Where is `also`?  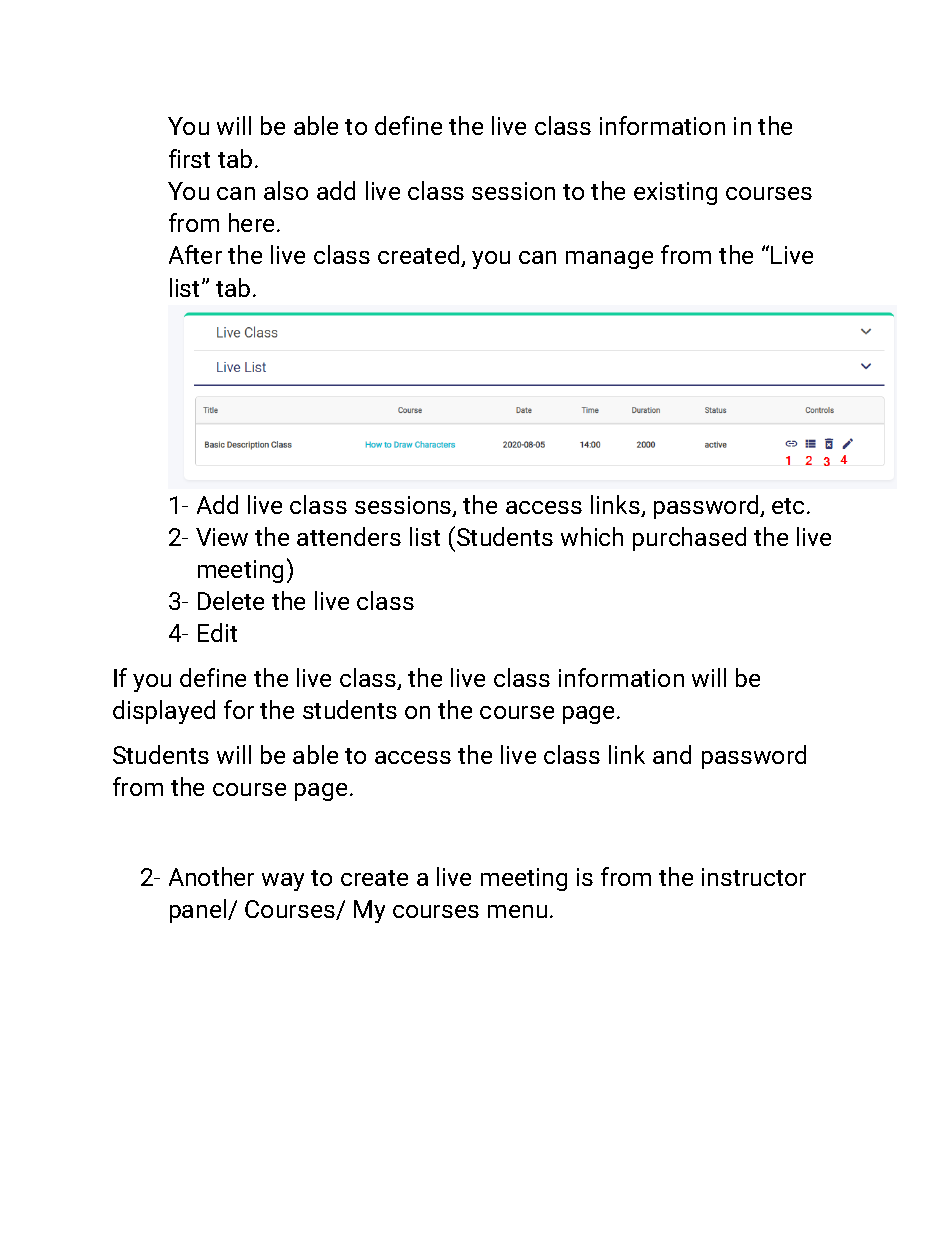 also is located at coordinates (286, 190).
